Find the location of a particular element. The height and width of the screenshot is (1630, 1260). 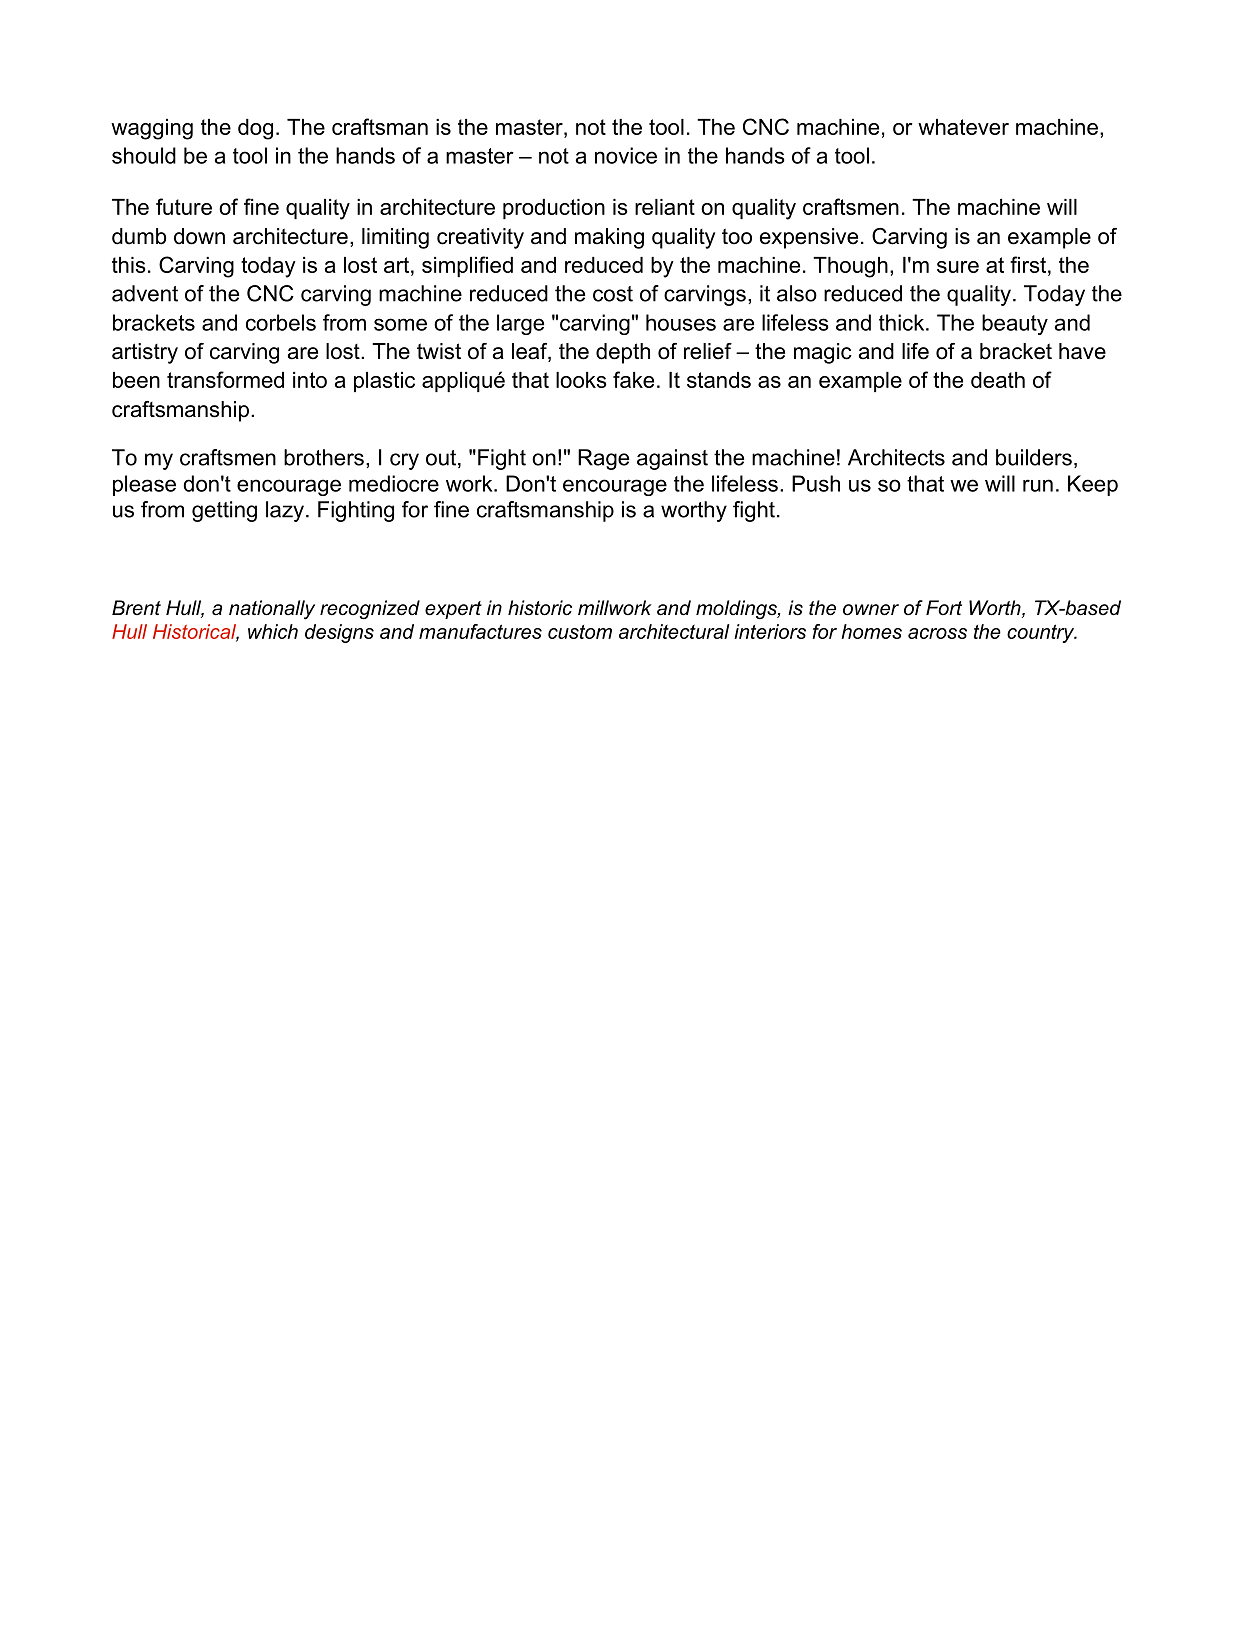

making is located at coordinates (609, 238).
